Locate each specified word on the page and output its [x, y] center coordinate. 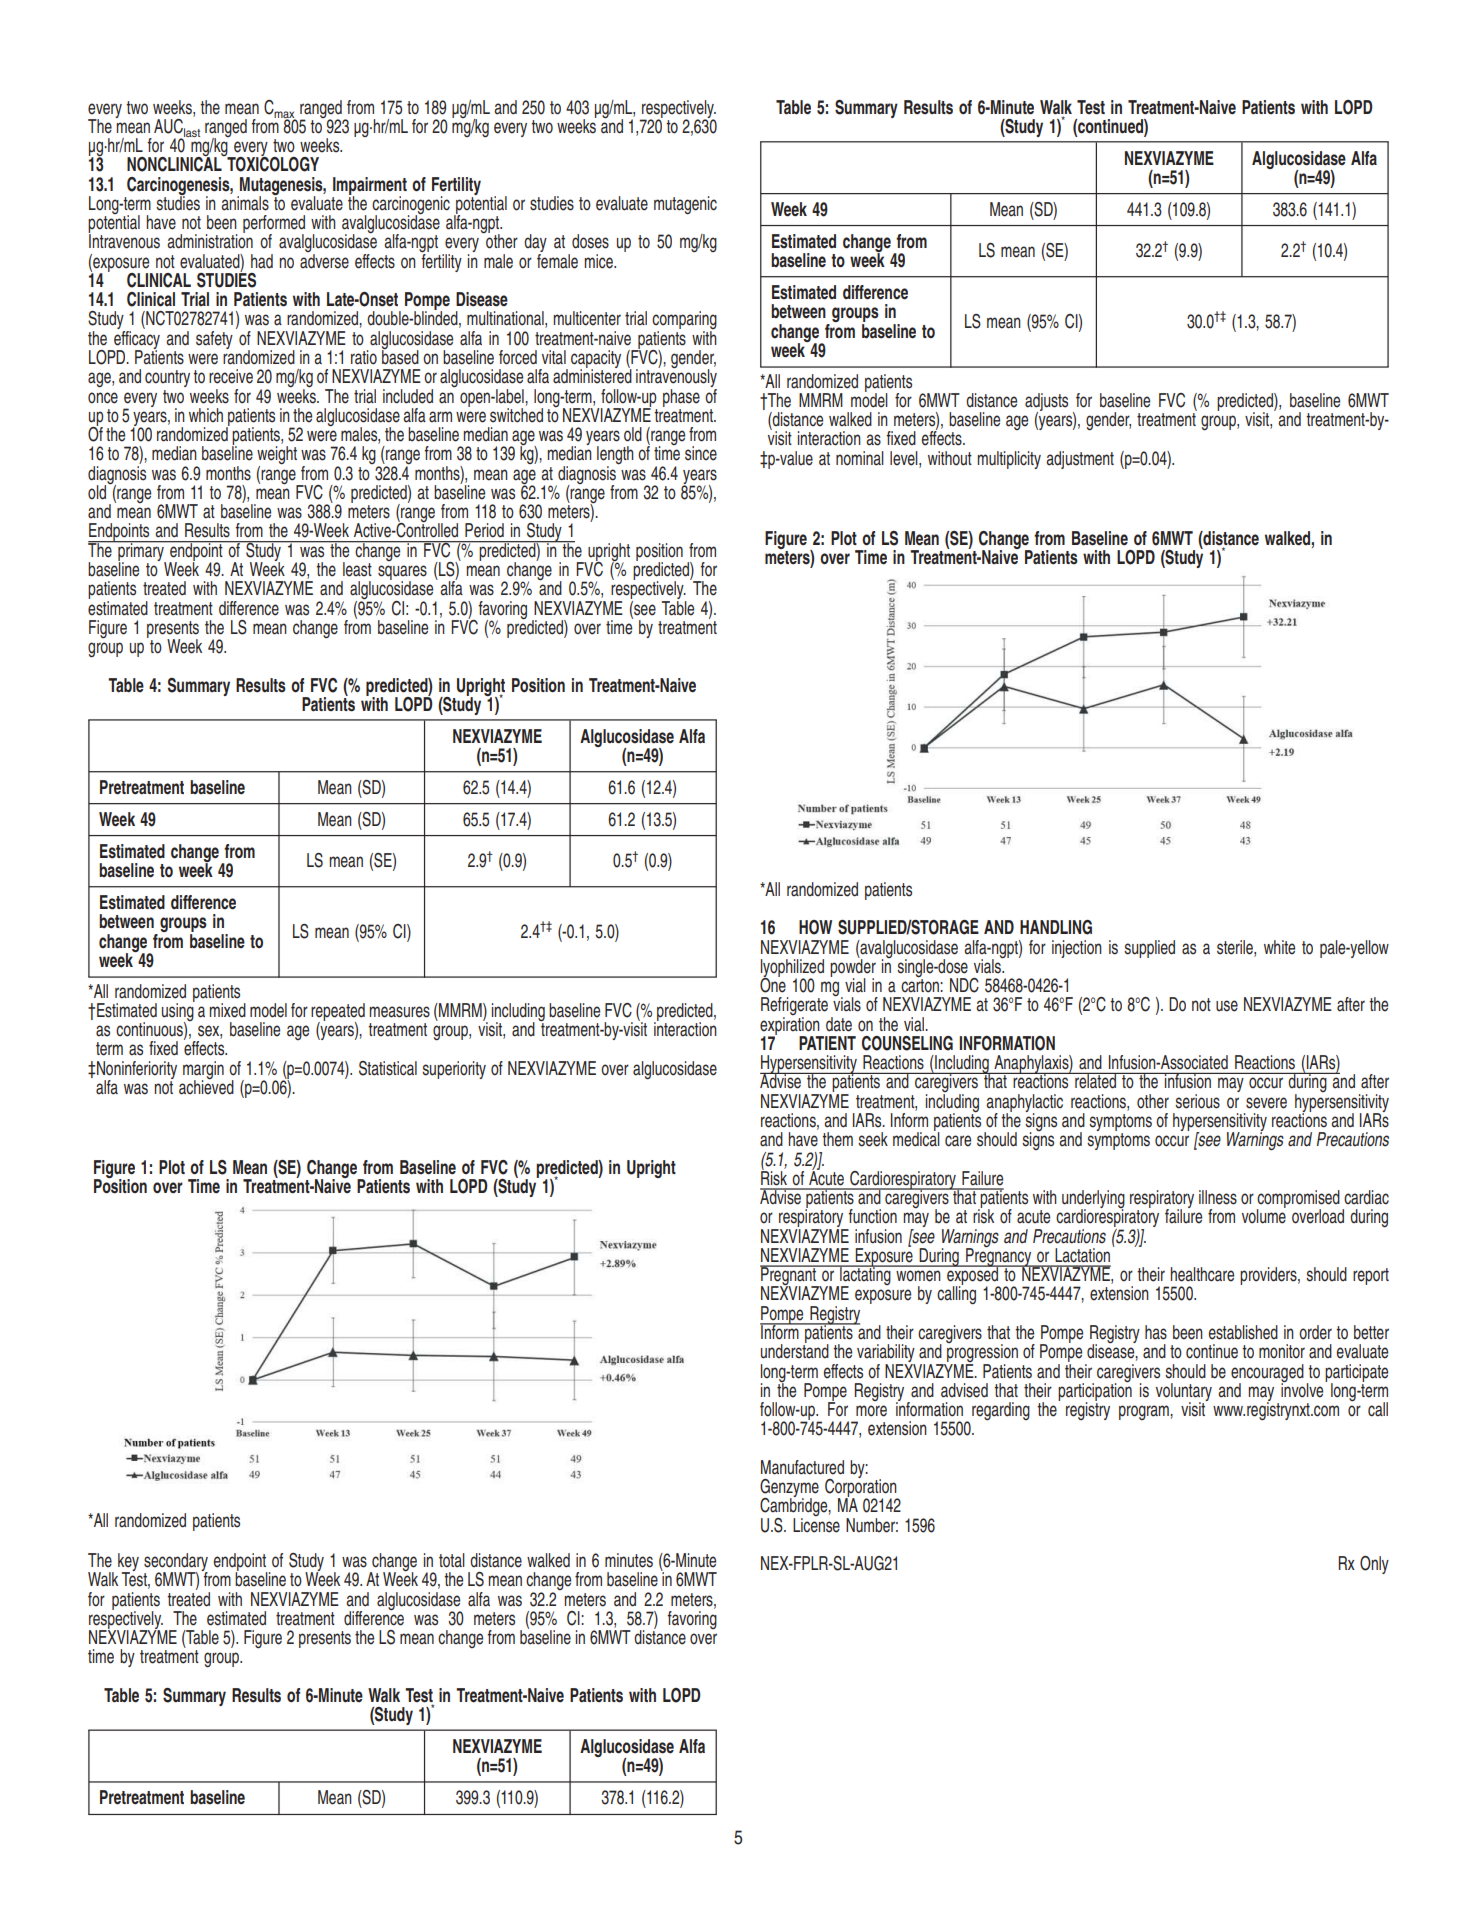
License [816, 1524]
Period [484, 530]
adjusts [1046, 403]
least [357, 569]
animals [245, 203]
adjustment [1080, 460]
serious [1197, 1101]
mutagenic [685, 205]
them [837, 1139]
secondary [176, 1563]
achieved [206, 1086]
